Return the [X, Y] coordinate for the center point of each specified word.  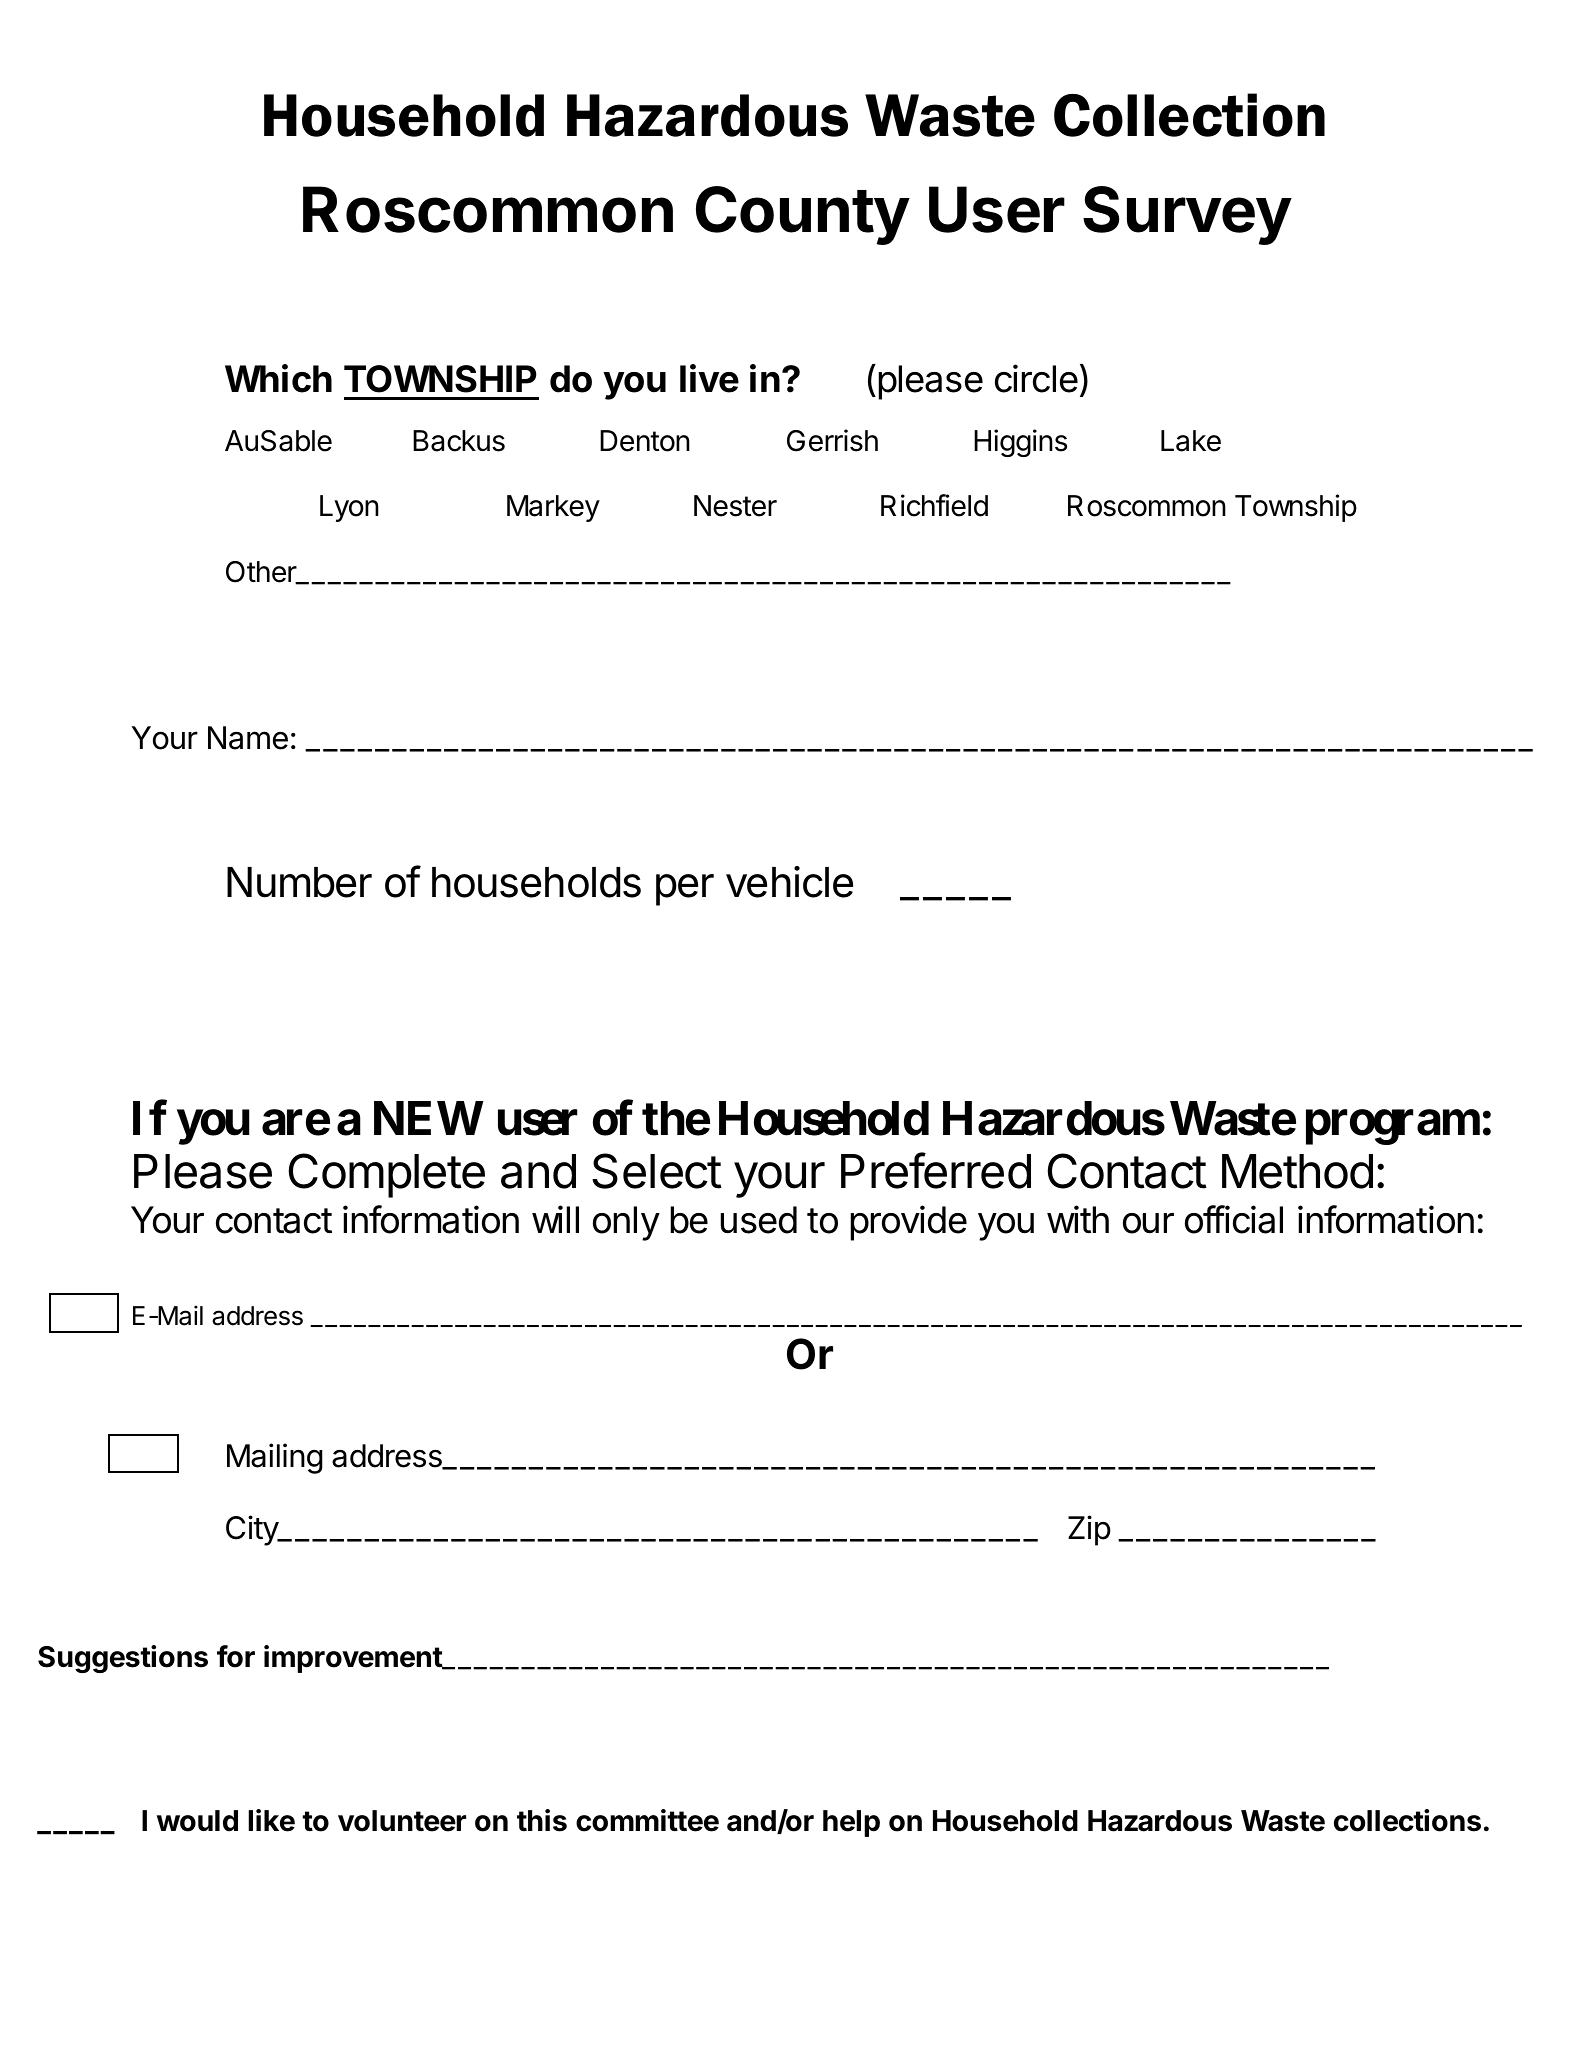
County [803, 215]
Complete [387, 1175]
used [759, 1220]
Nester [735, 506]
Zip [1089, 1530]
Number [299, 882]
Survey [1187, 215]
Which [278, 378]
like [271, 1820]
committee [647, 1820]
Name [248, 738]
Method [1297, 1171]
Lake [1191, 441]
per [685, 890]
